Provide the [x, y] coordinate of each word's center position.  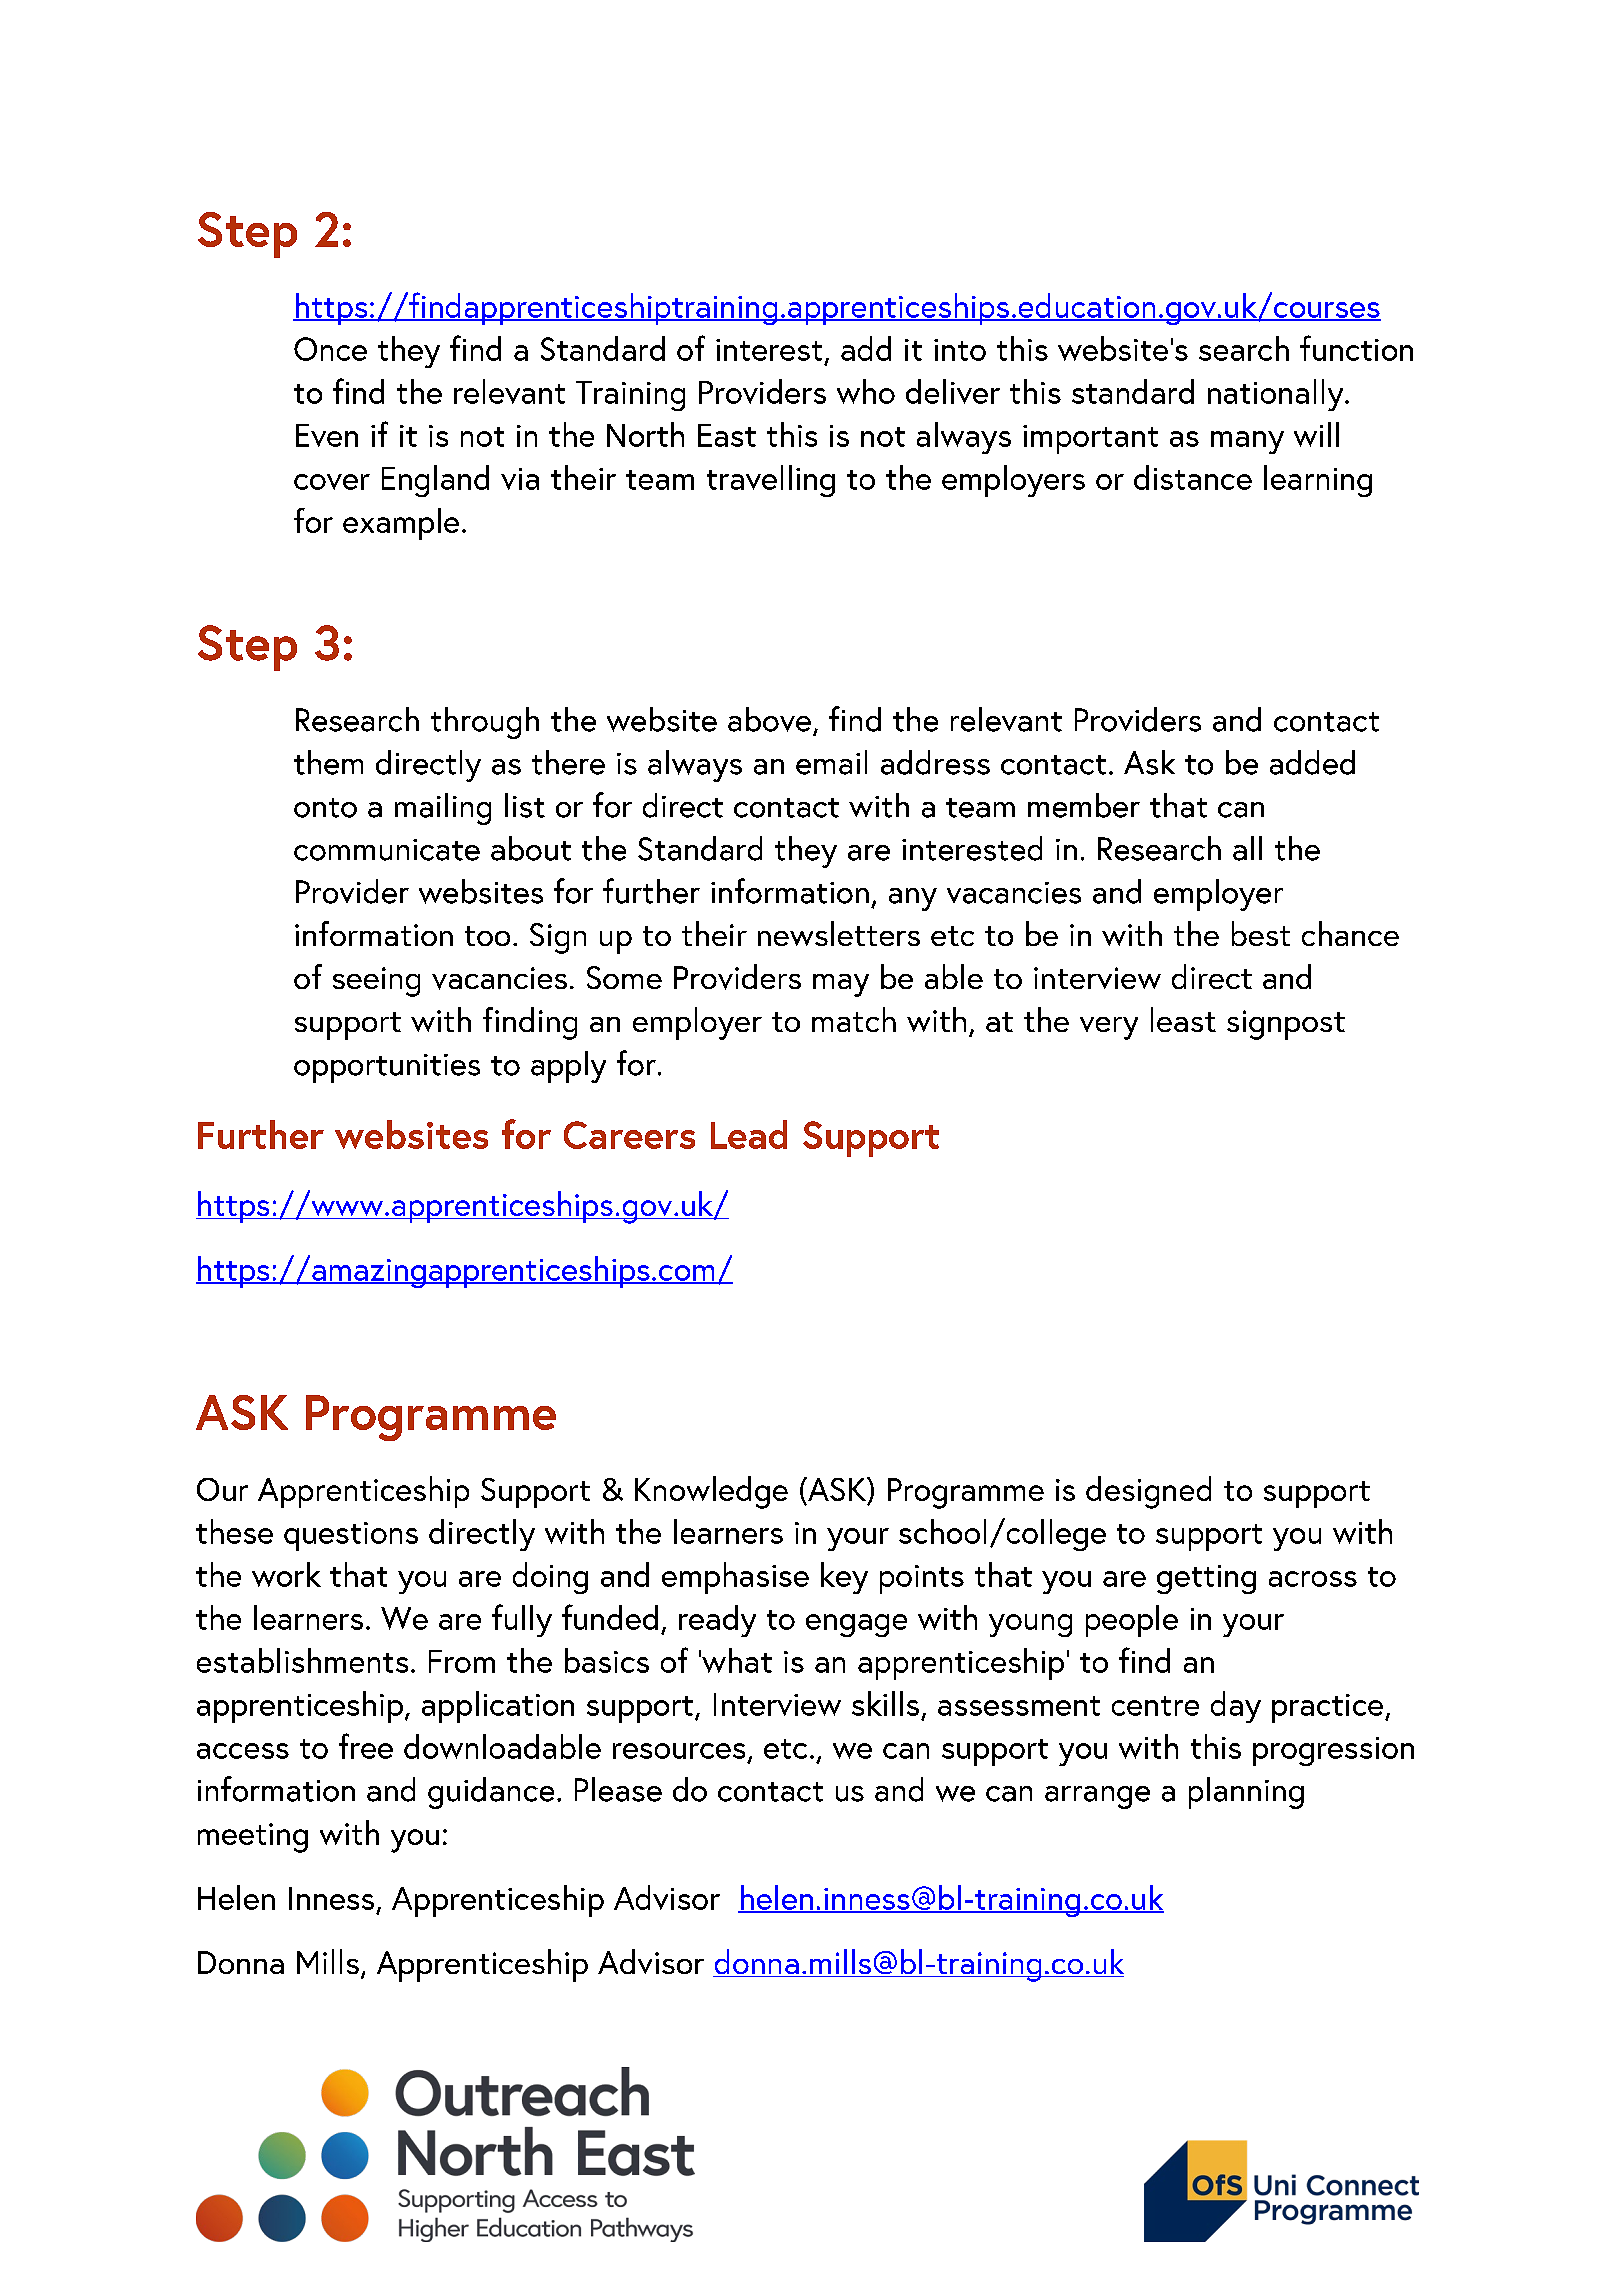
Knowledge [711, 1492]
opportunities [387, 1068]
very [1109, 1028]
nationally [1277, 395]
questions [351, 1536]
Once [330, 349]
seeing [376, 982]
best [1261, 933]
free [366, 1746]
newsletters [839, 933]
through [485, 723]
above [769, 719]
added [1312, 762]
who [866, 391]
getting [1206, 1579]
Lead [749, 1134]
